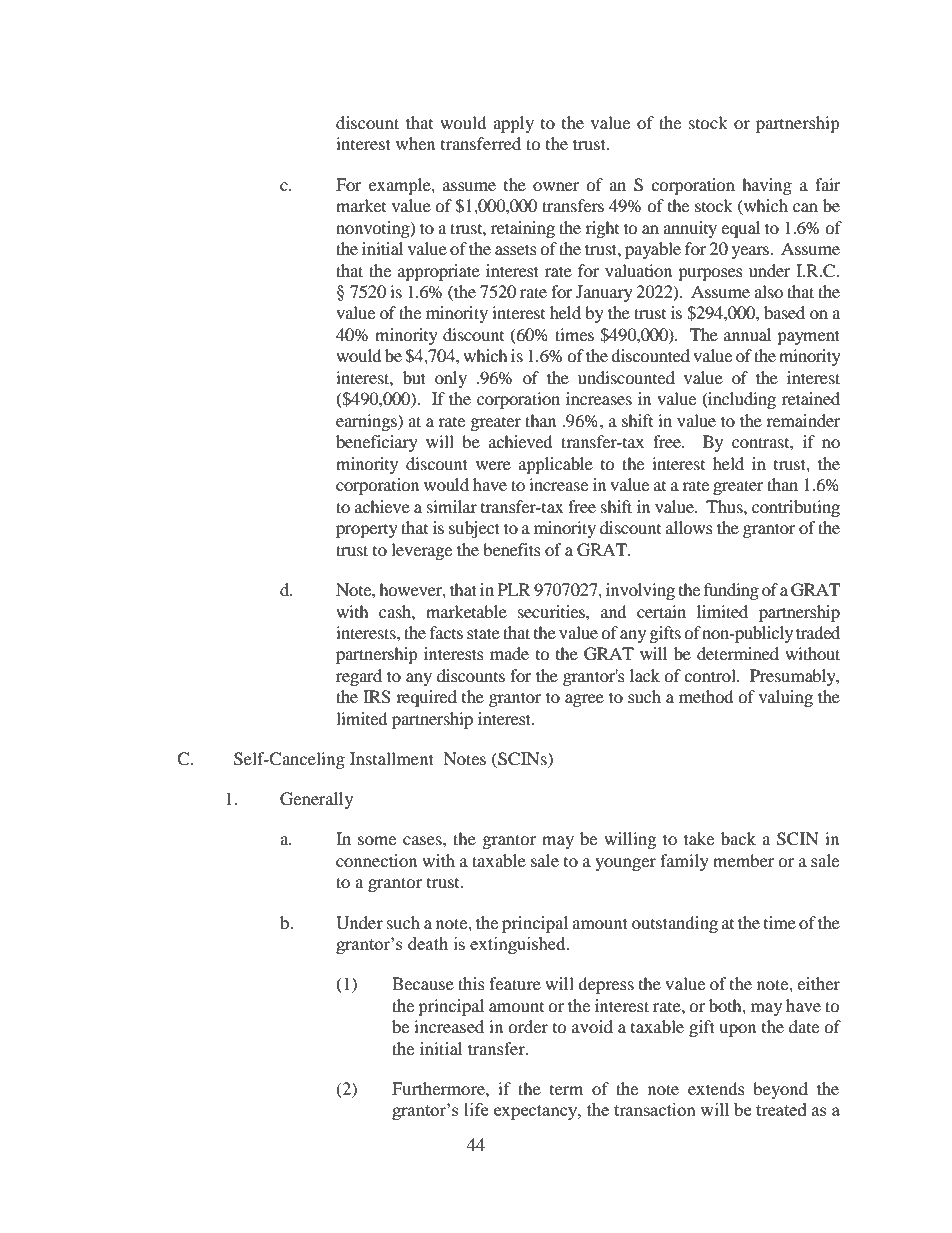  Describe the element at coordinates (625, 864) in the screenshot. I see `younger` at that location.
